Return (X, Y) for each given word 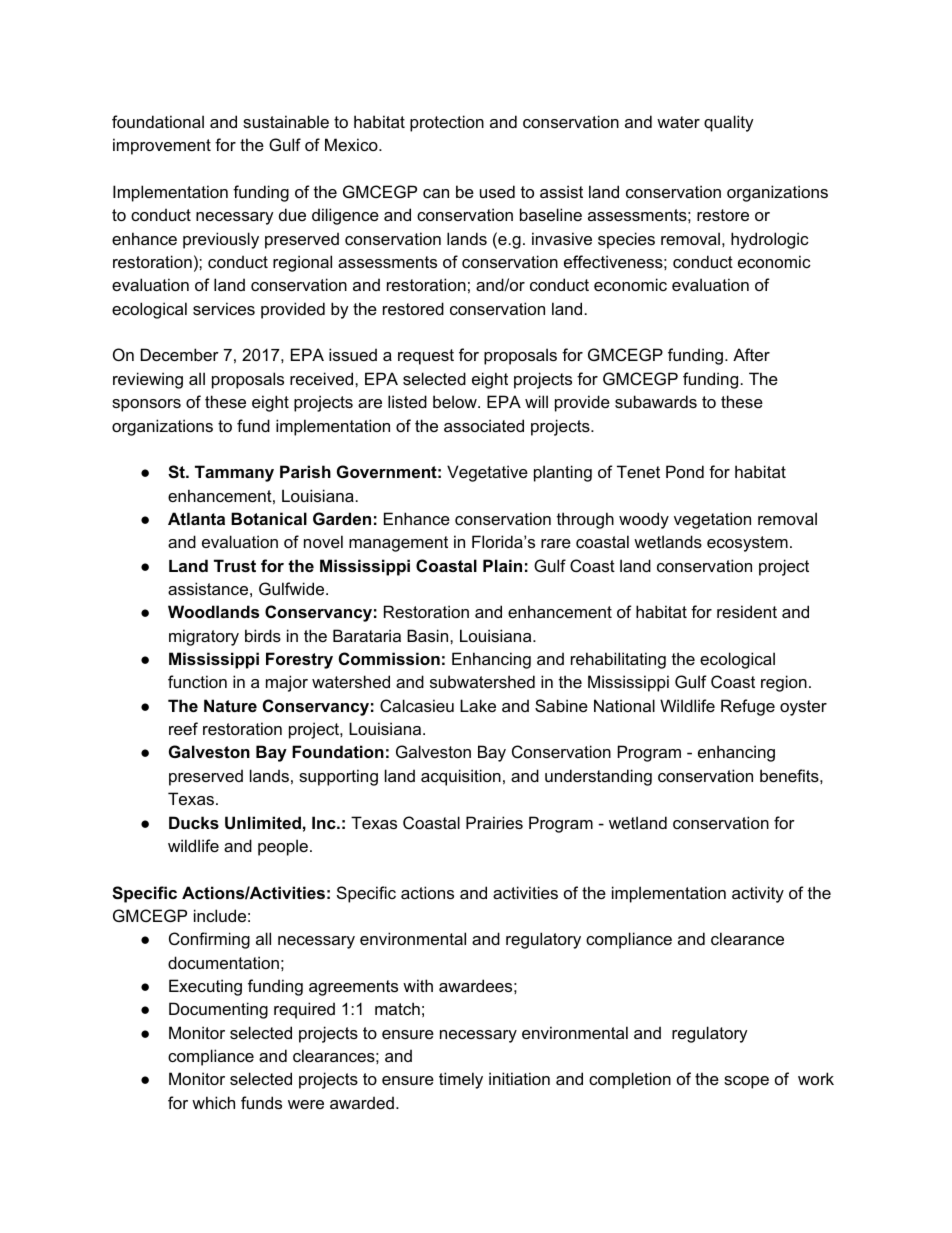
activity (758, 894)
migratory (204, 637)
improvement (162, 146)
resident (747, 611)
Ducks (194, 822)
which (213, 1102)
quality (729, 123)
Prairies (494, 822)
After (751, 354)
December (180, 354)
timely (461, 1080)
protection (447, 123)
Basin (429, 635)
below (456, 401)
